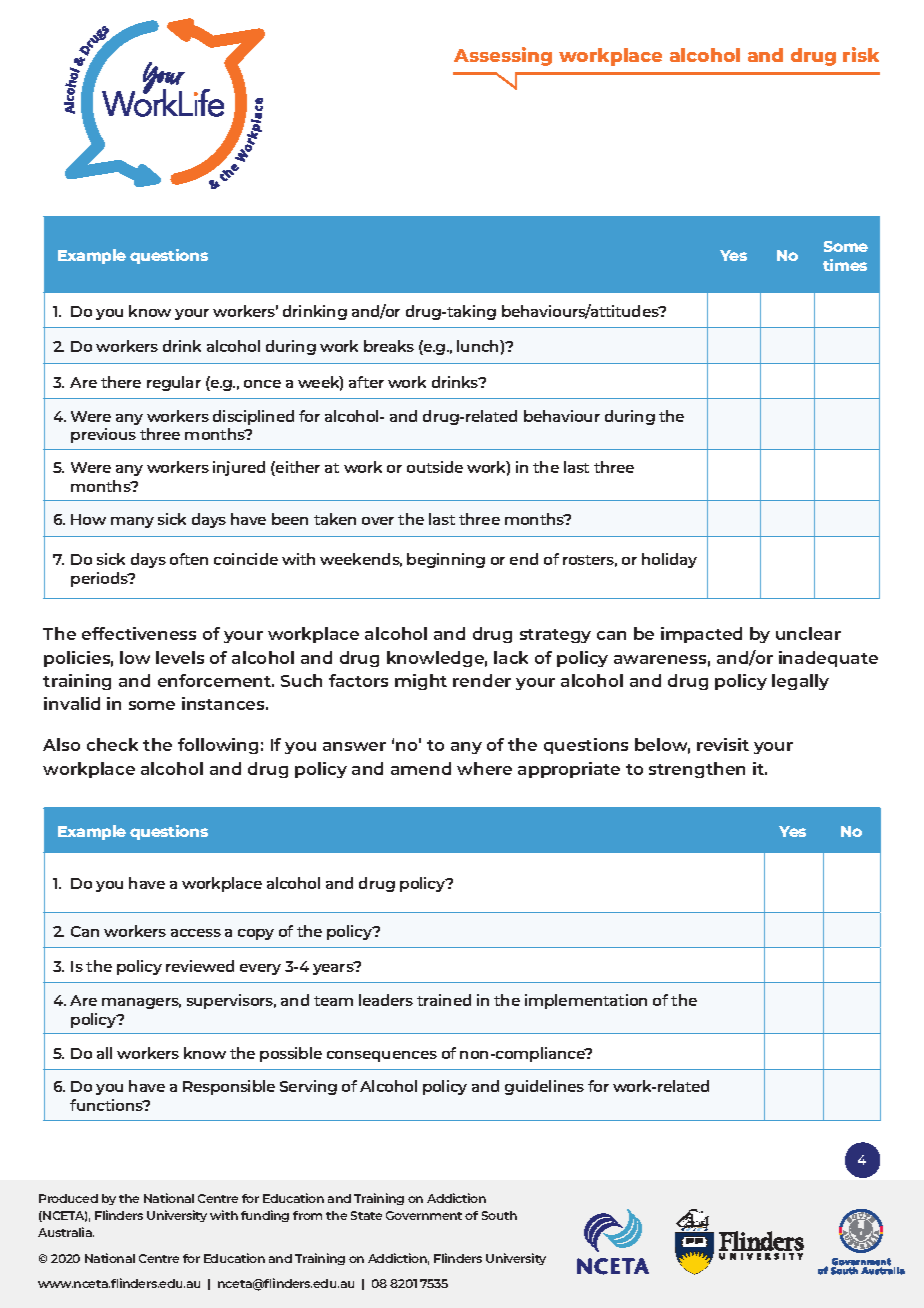  Describe the element at coordinates (112, 744) in the screenshot. I see `check` at that location.
